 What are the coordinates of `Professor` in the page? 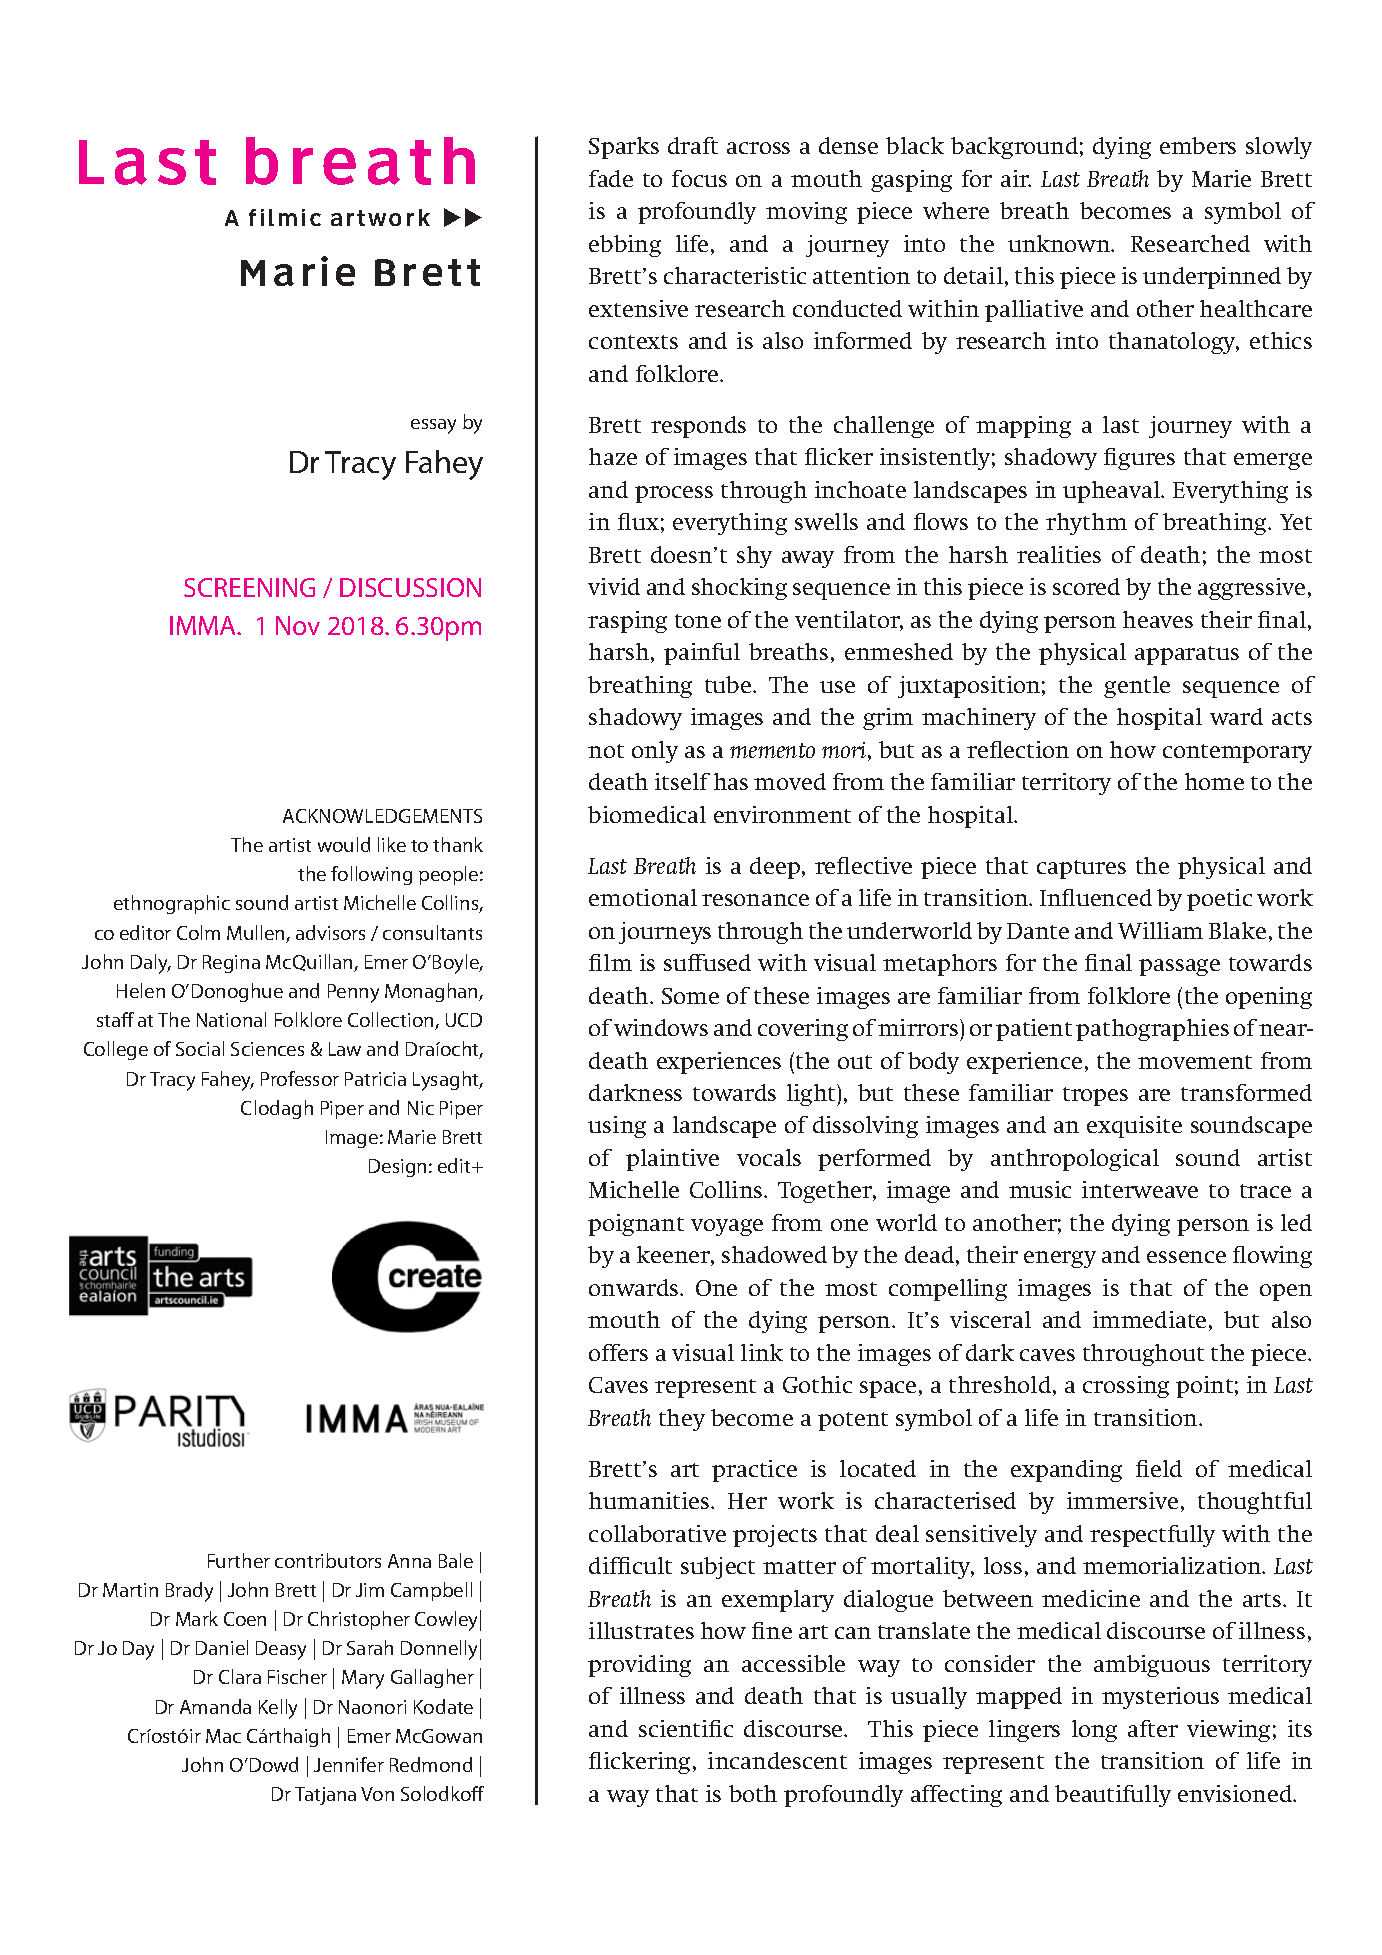 It's located at (300, 1078).
